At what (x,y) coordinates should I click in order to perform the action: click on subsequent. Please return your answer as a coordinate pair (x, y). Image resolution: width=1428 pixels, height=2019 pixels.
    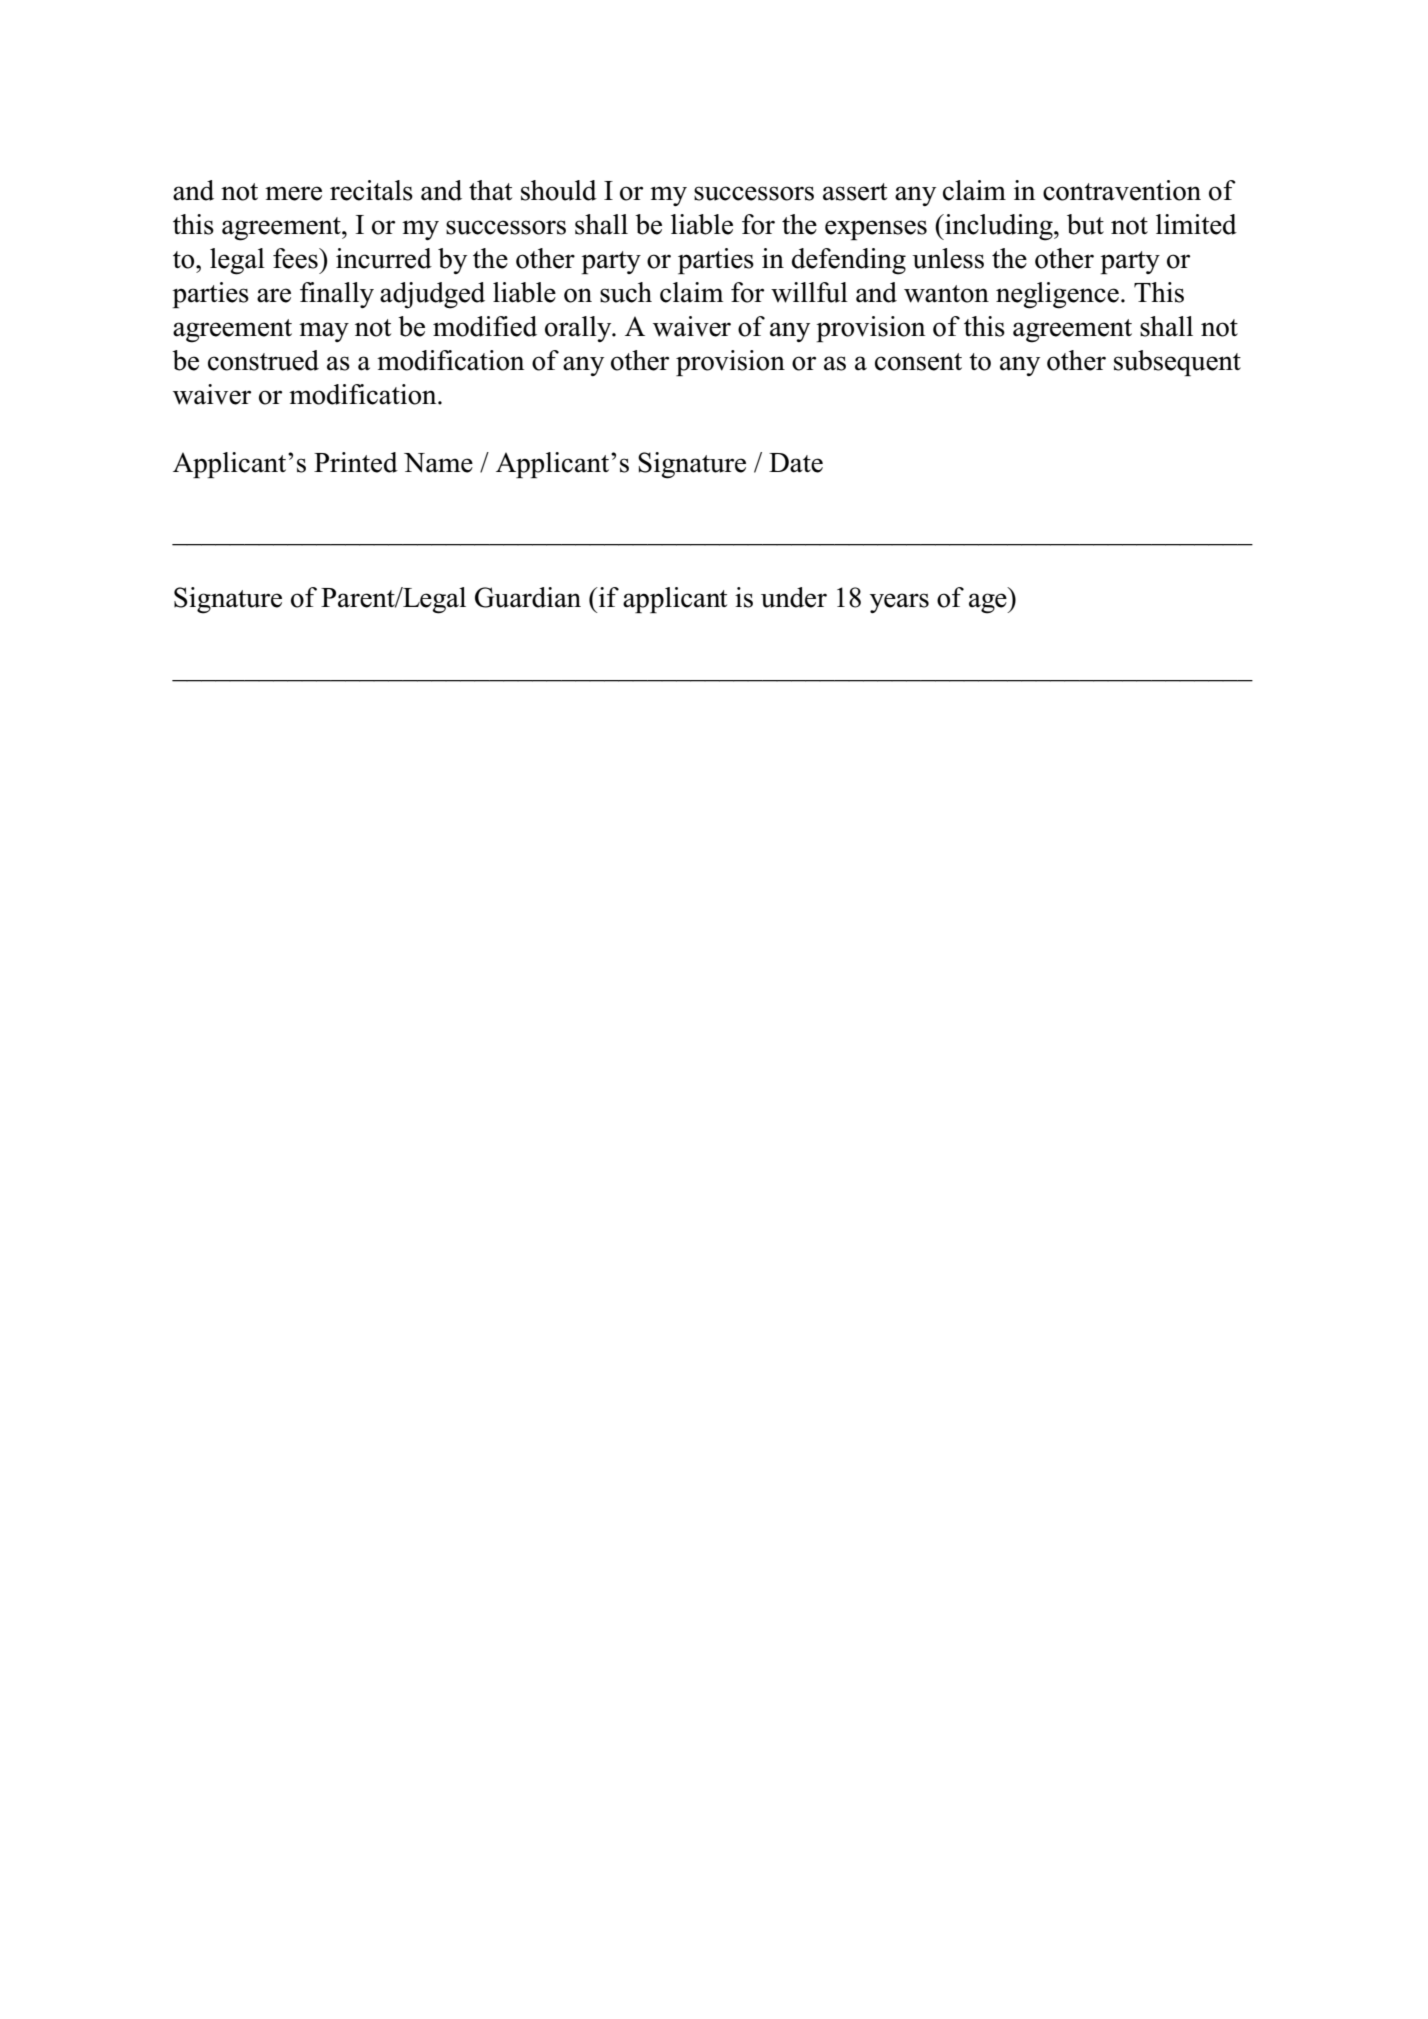
    Looking at the image, I should click on (1177, 363).
